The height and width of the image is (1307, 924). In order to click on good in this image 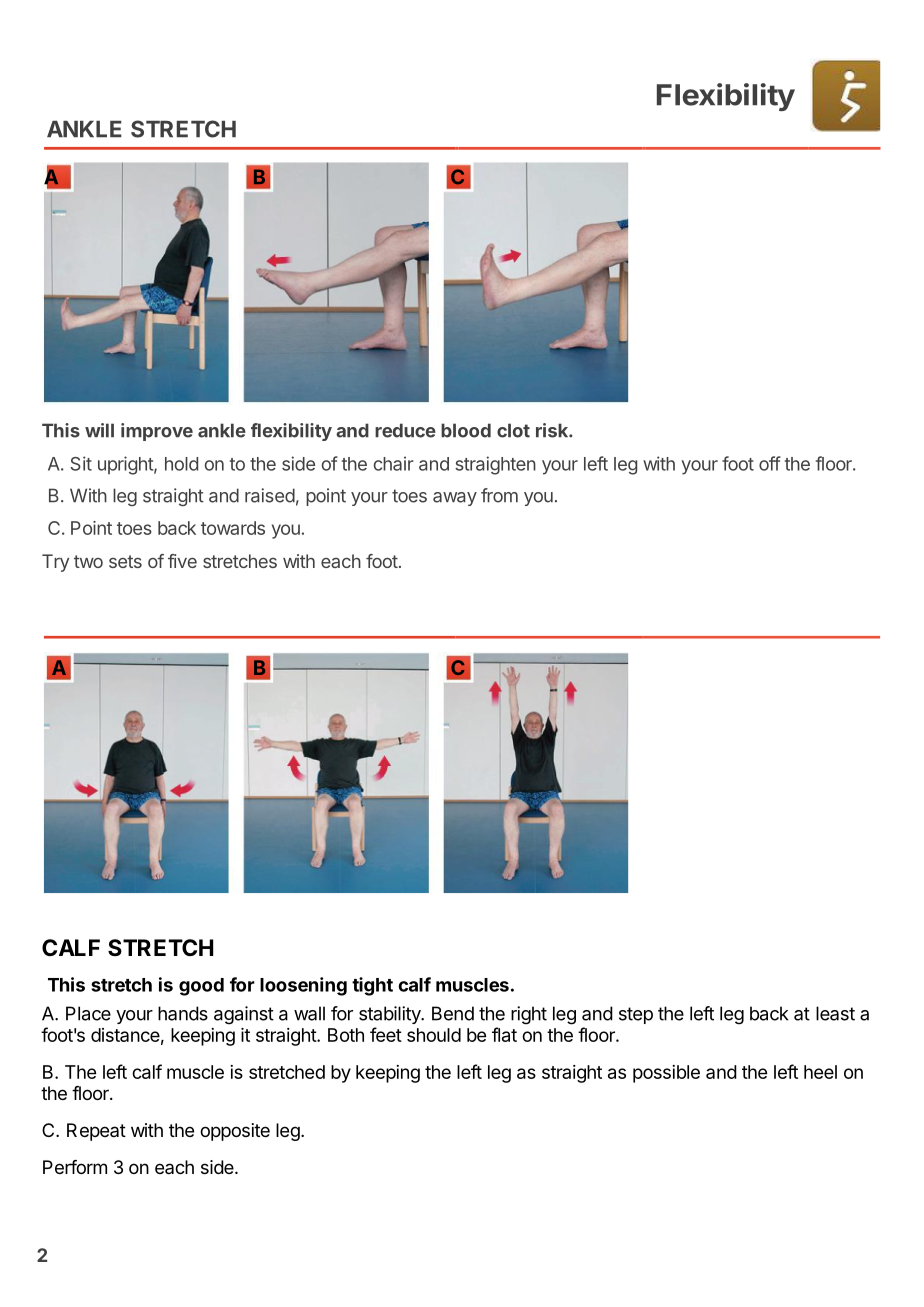, I will do `click(201, 987)`.
